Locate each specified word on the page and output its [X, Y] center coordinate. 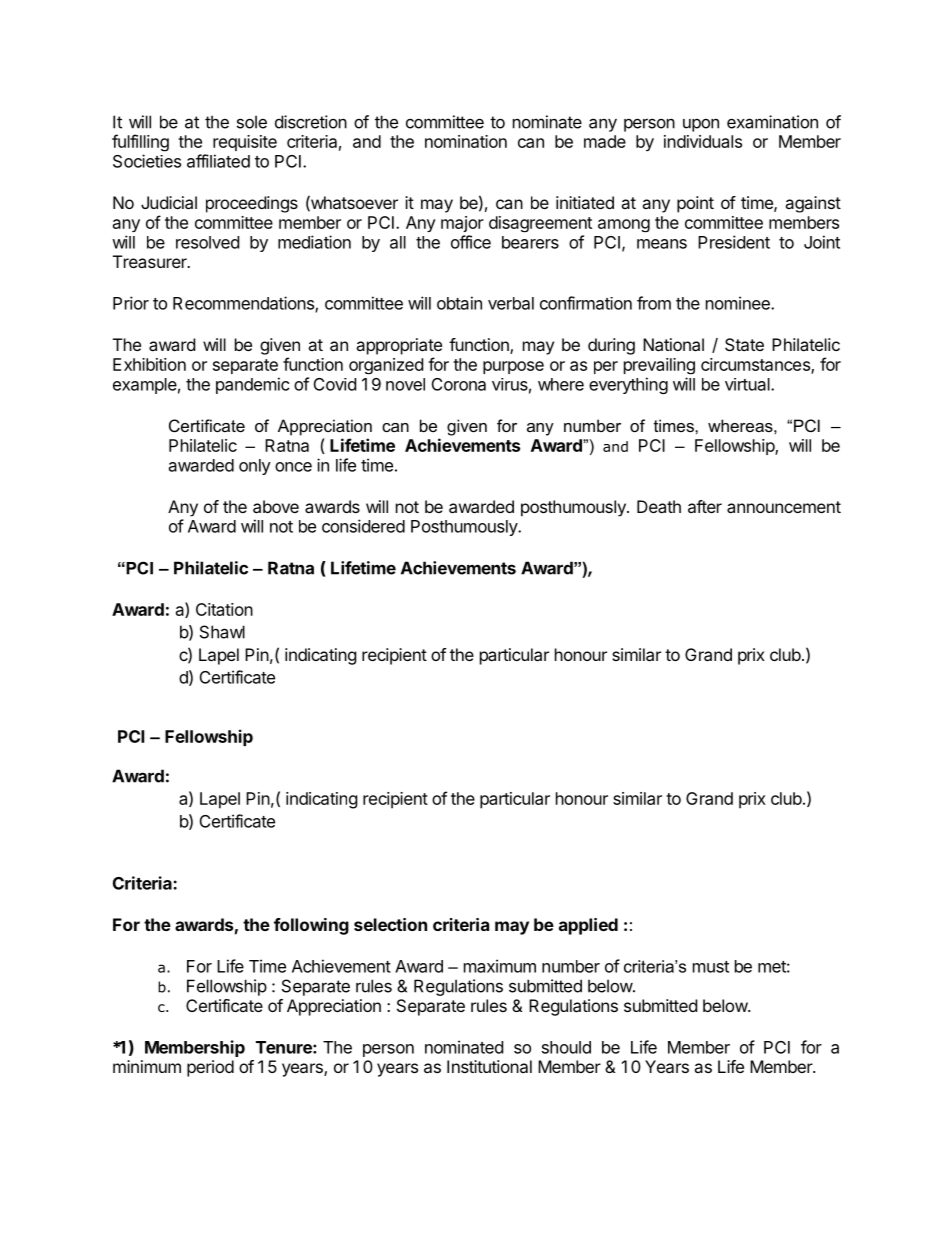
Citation [224, 609]
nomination [466, 141]
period [210, 1068]
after [705, 506]
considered [363, 526]
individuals [703, 141]
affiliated [218, 161]
